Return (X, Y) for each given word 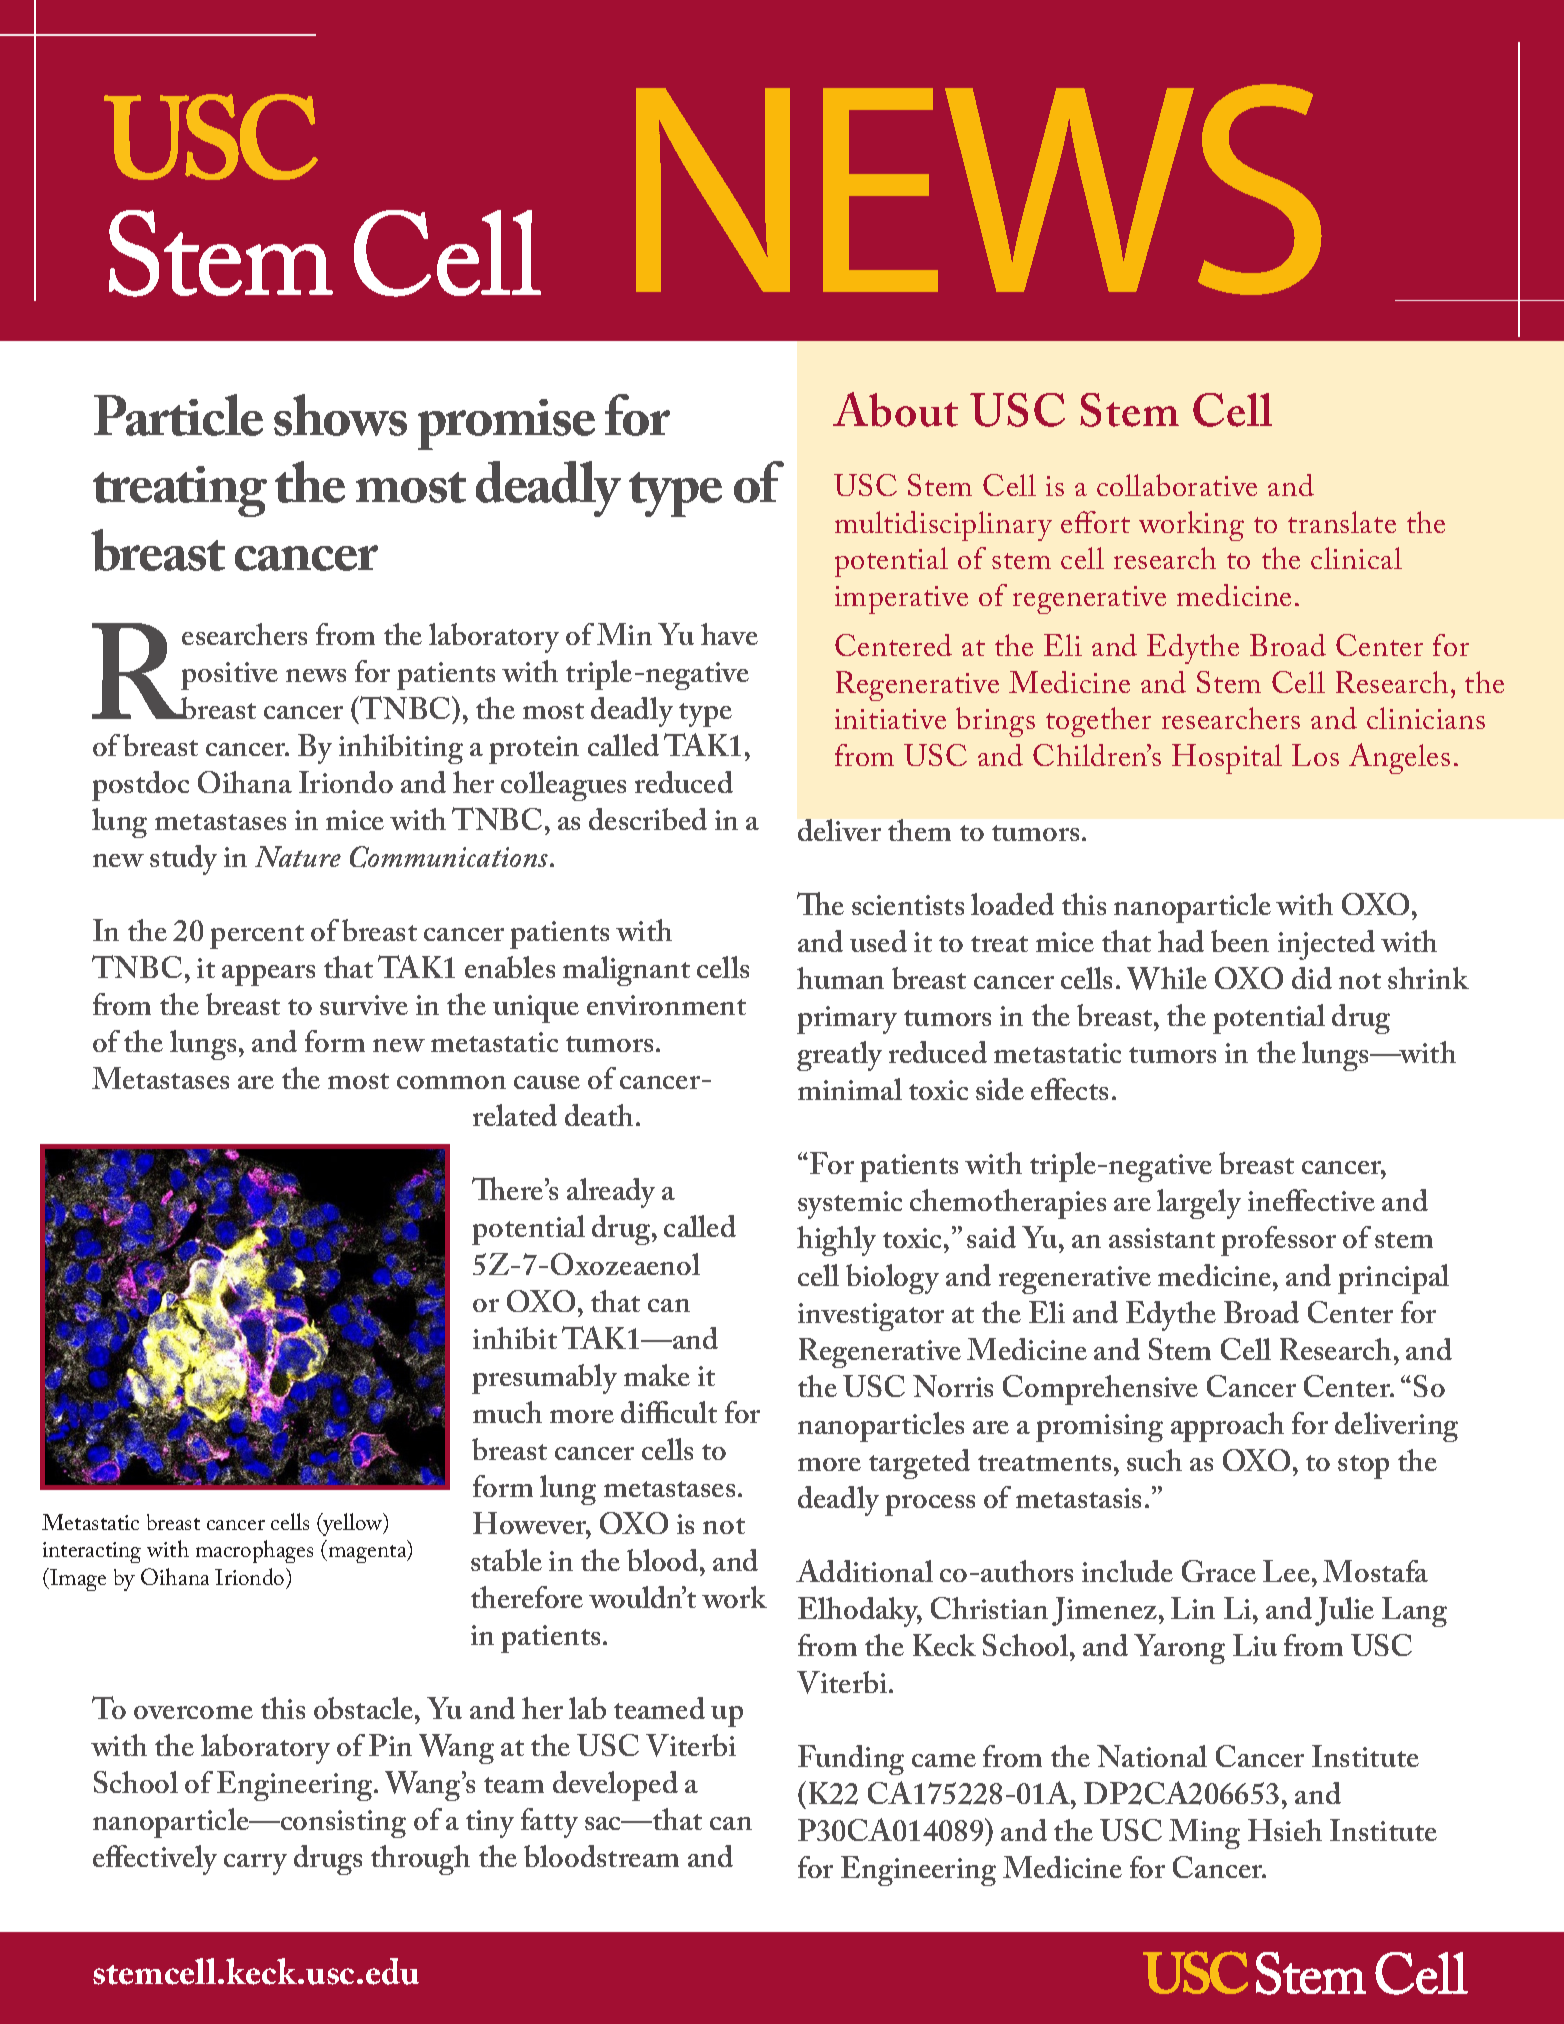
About (895, 409)
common (451, 1082)
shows (340, 415)
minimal (850, 1089)
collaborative (1177, 485)
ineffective (1311, 1200)
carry (255, 1864)
